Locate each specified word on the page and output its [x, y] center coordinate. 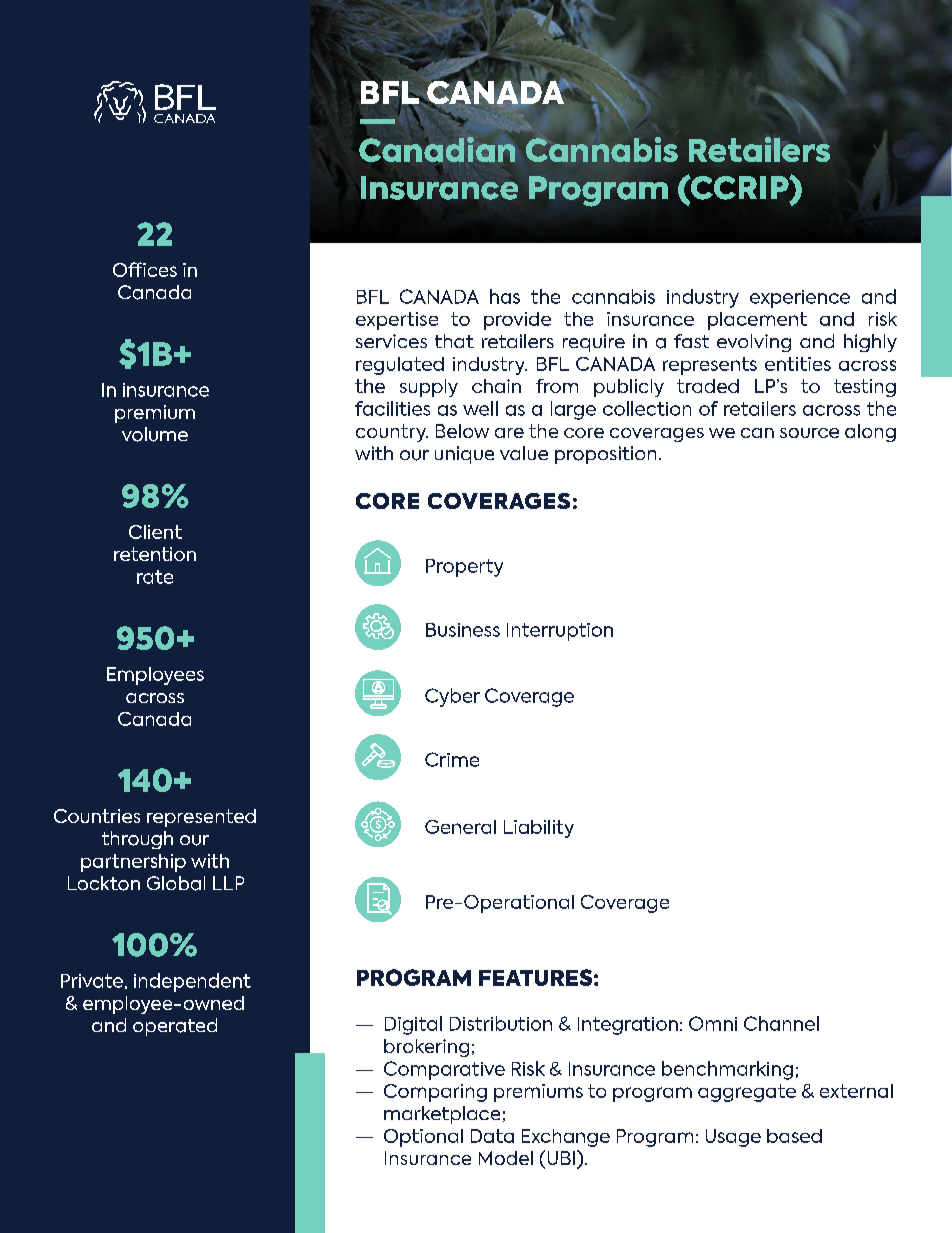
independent [192, 982]
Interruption [560, 632]
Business [463, 630]
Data [492, 1136]
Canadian [437, 149]
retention [155, 554]
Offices [145, 269]
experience [800, 299]
